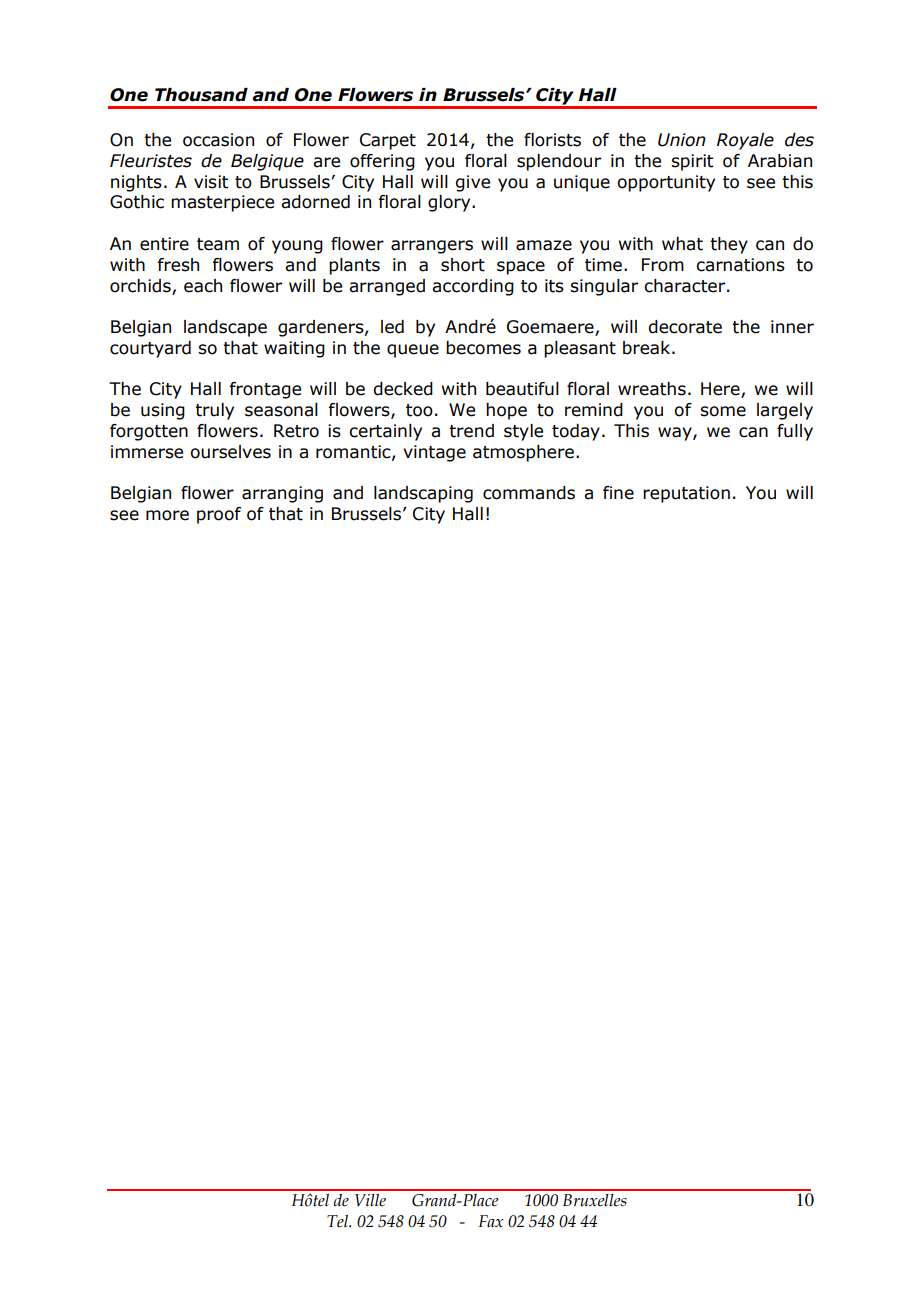 The width and height of the screenshot is (924, 1308). I want to click on Fax, so click(491, 1221).
